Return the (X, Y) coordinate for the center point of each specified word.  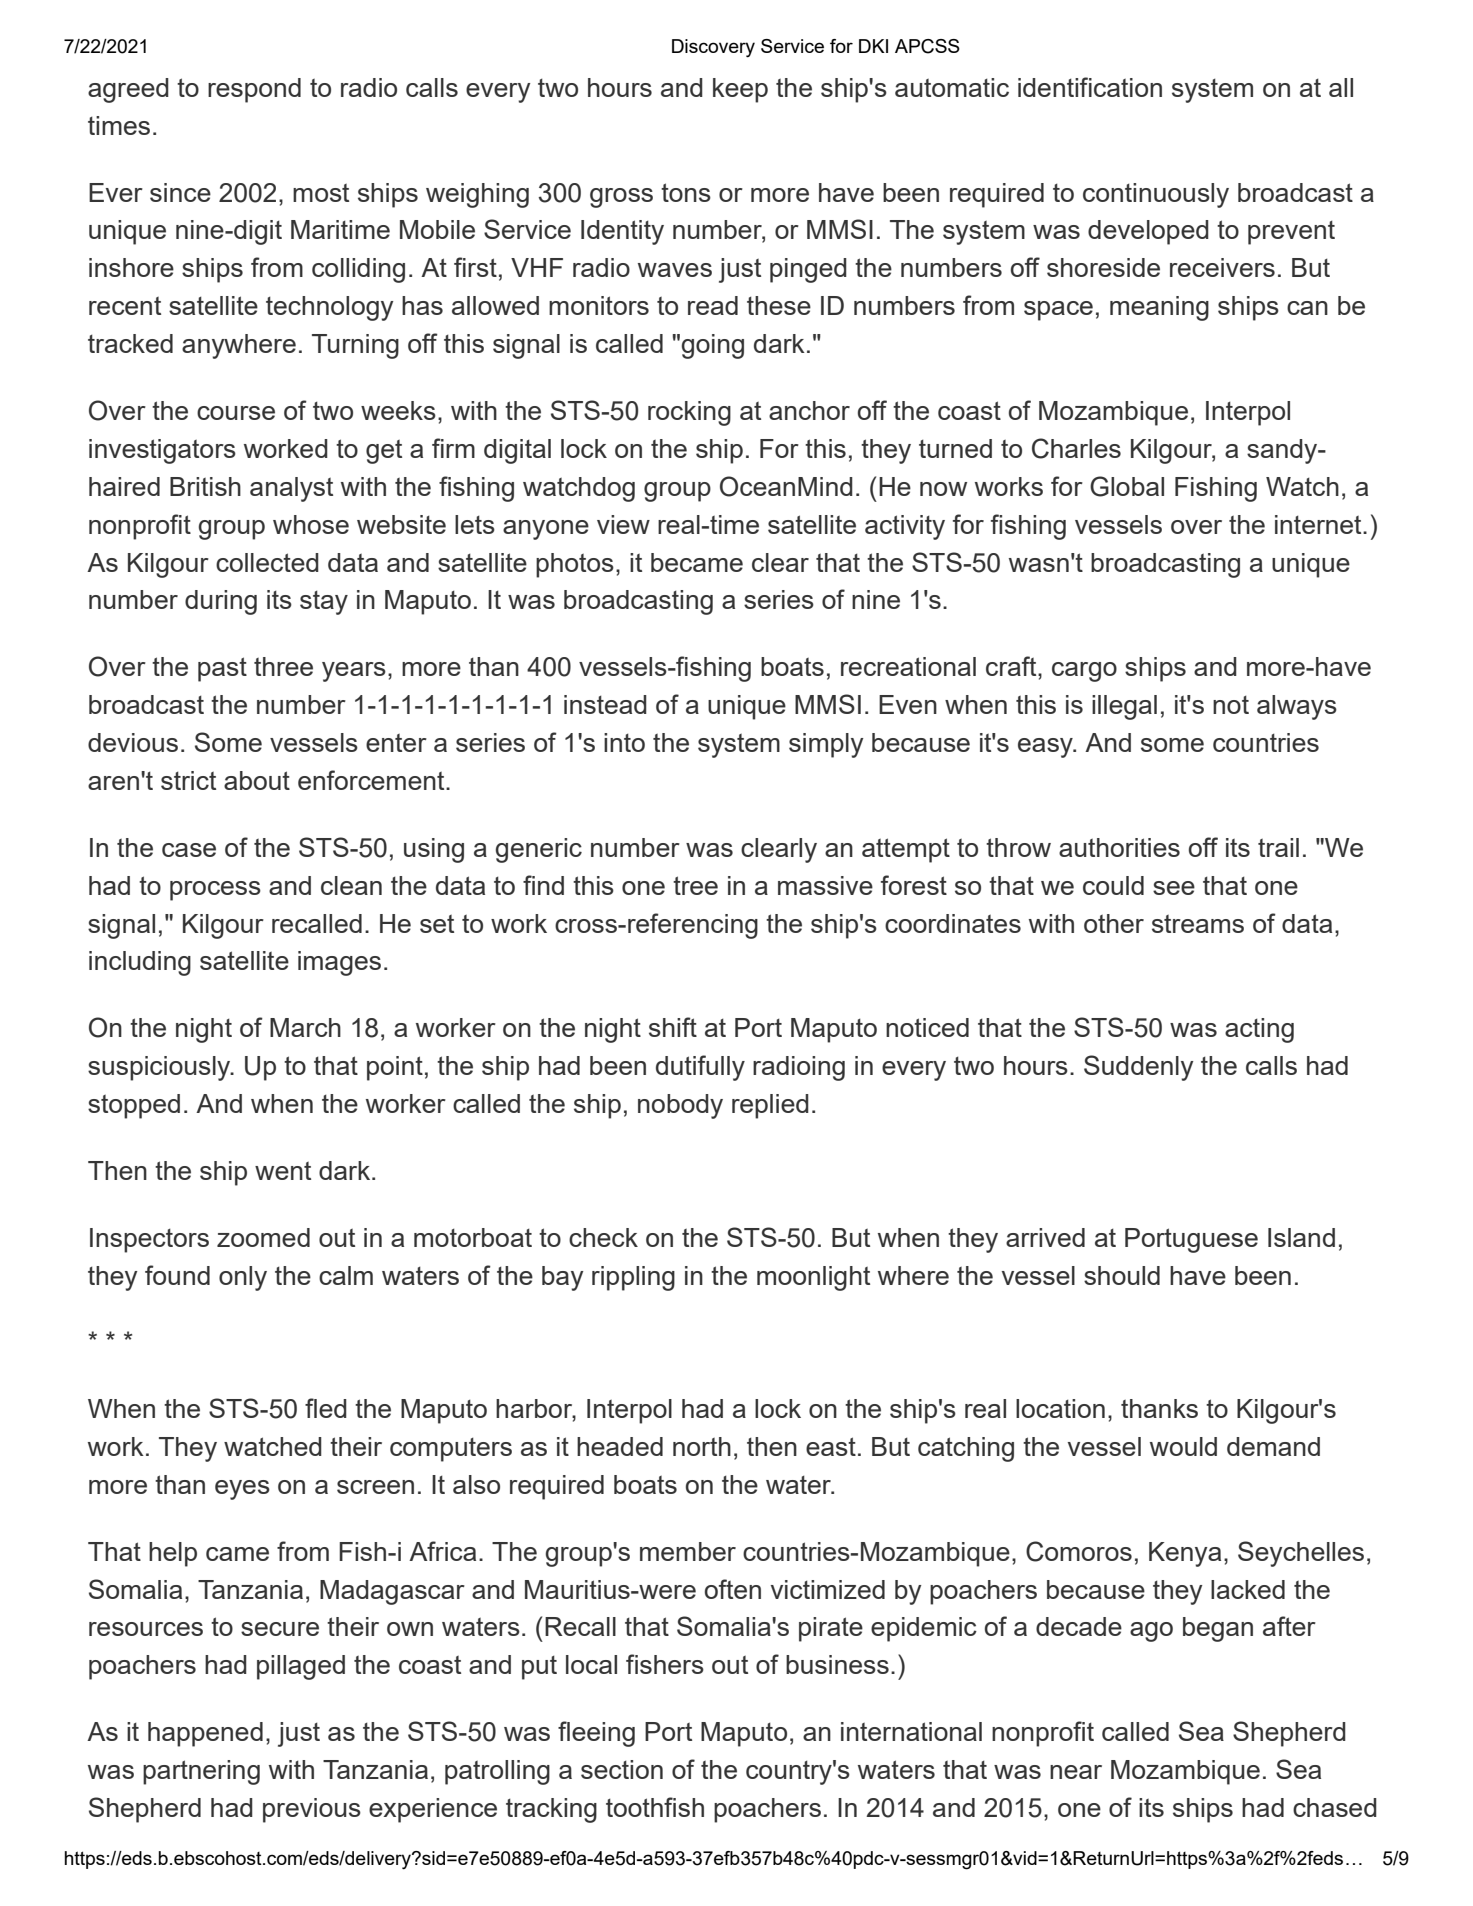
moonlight (813, 1278)
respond (254, 90)
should (1122, 1275)
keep (740, 90)
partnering (201, 1772)
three (283, 666)
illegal (1124, 707)
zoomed (263, 1237)
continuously (1156, 195)
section (622, 1769)
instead (605, 704)
